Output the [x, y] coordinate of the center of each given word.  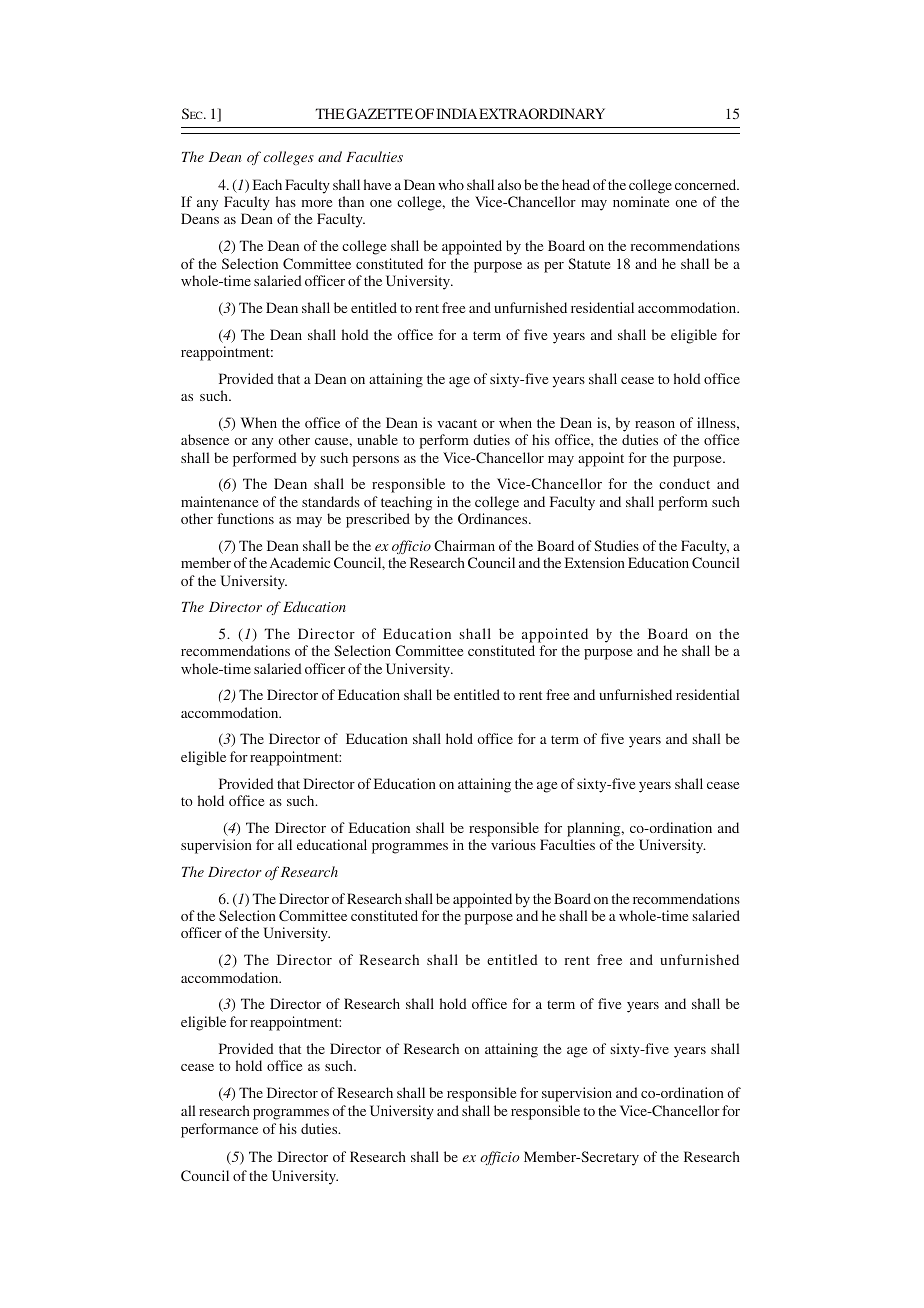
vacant [457, 423]
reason [655, 424]
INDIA [456, 113]
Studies [616, 545]
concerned [707, 184]
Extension [595, 562]
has [286, 201]
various [513, 844]
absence [205, 439]
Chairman [464, 545]
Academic [300, 562]
